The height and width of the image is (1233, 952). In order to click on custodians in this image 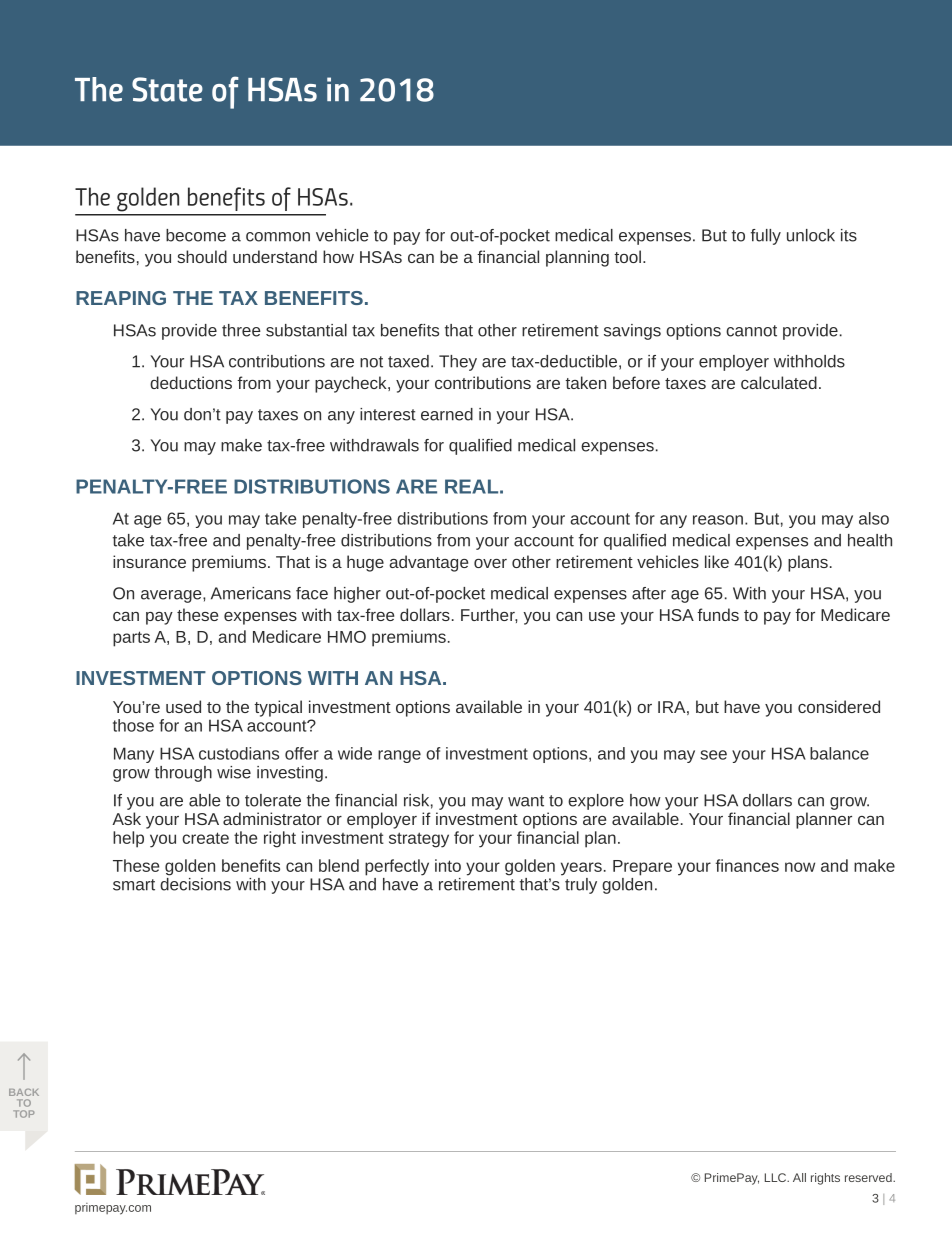, I will do `click(239, 753)`.
